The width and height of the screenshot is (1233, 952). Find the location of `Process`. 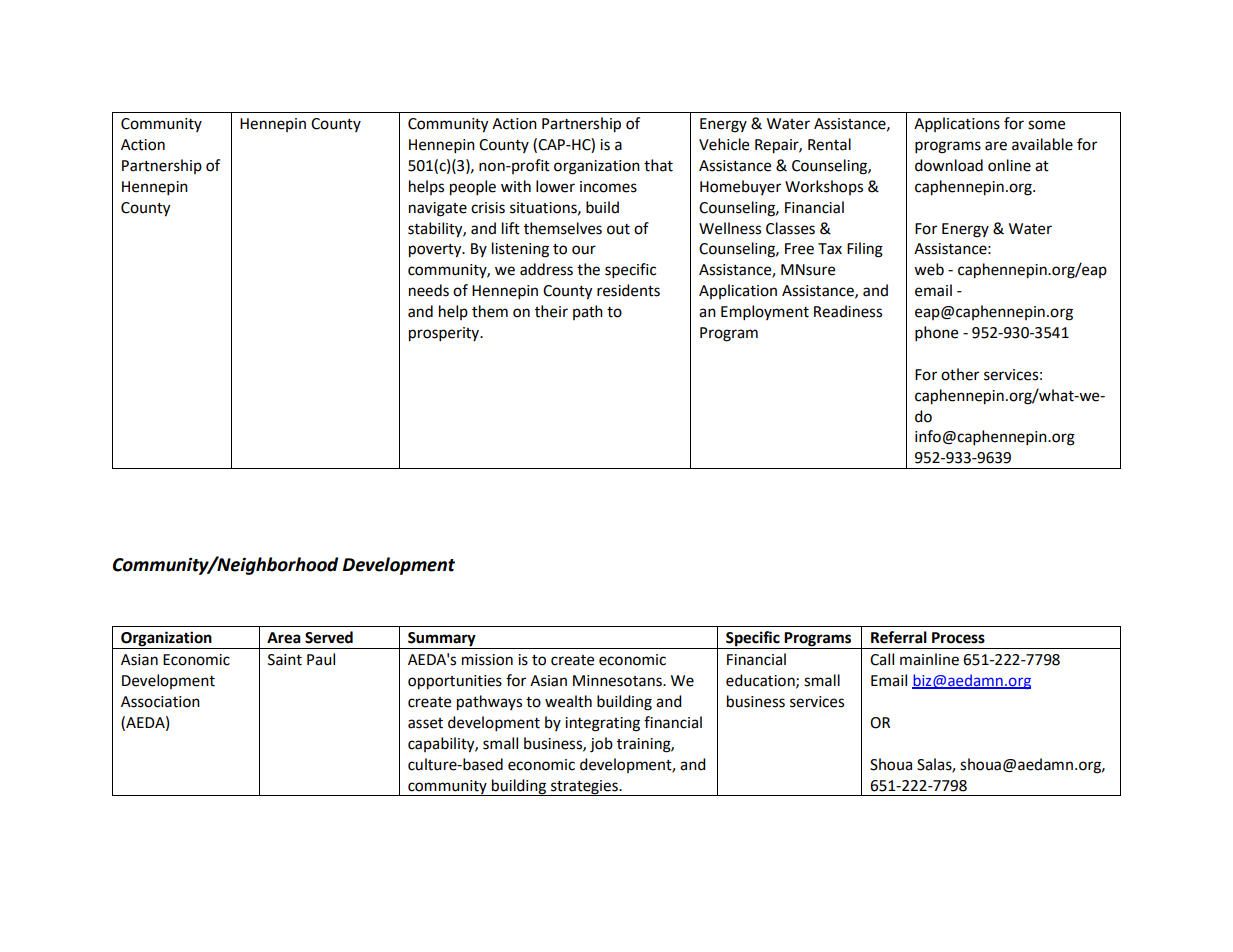

Process is located at coordinates (958, 638).
